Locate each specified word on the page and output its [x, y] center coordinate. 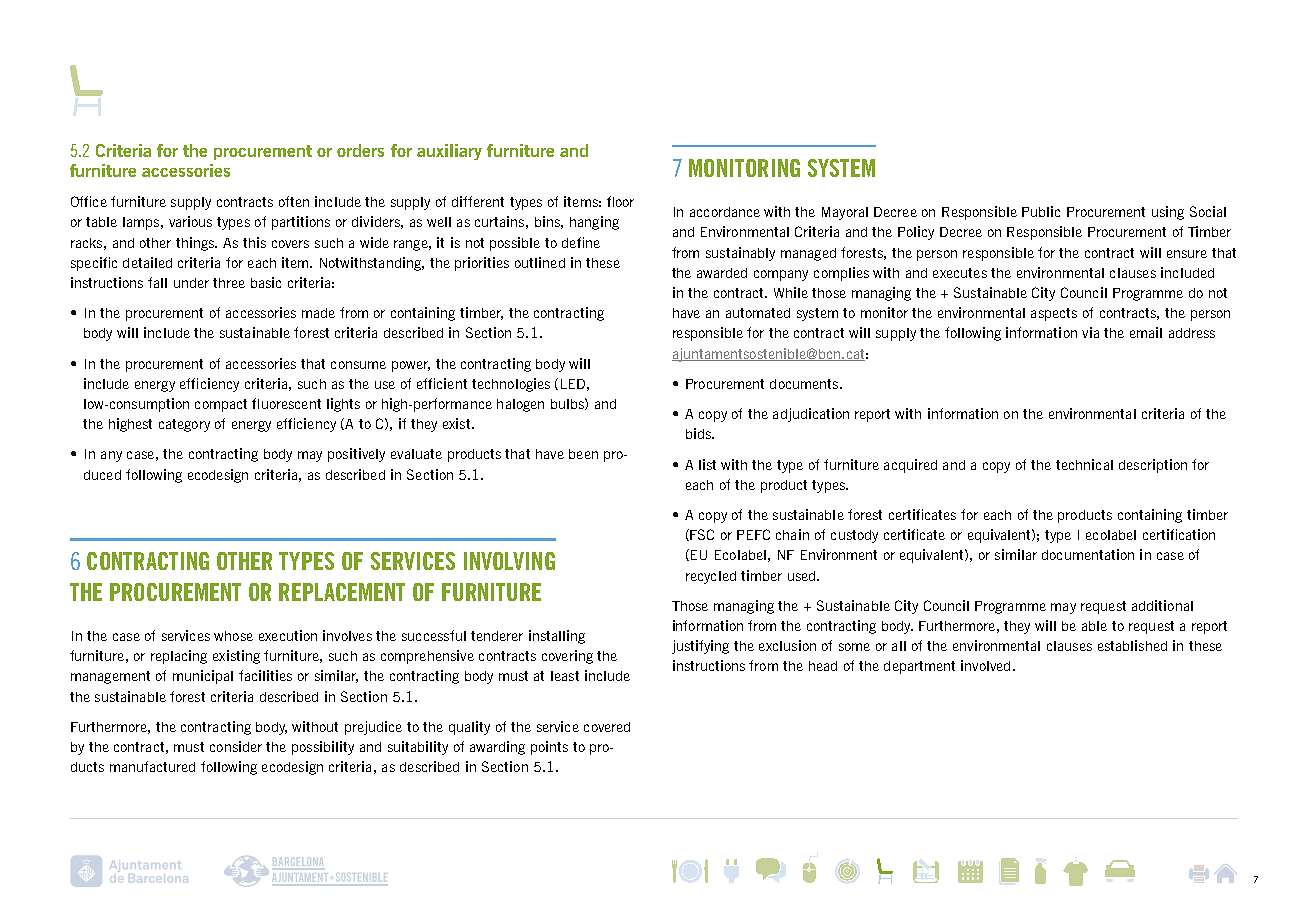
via [1090, 332]
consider [236, 746]
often [294, 201]
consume [358, 365]
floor [620, 201]
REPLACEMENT [342, 592]
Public [1041, 211]
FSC [702, 534]
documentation [1088, 554]
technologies [511, 385]
